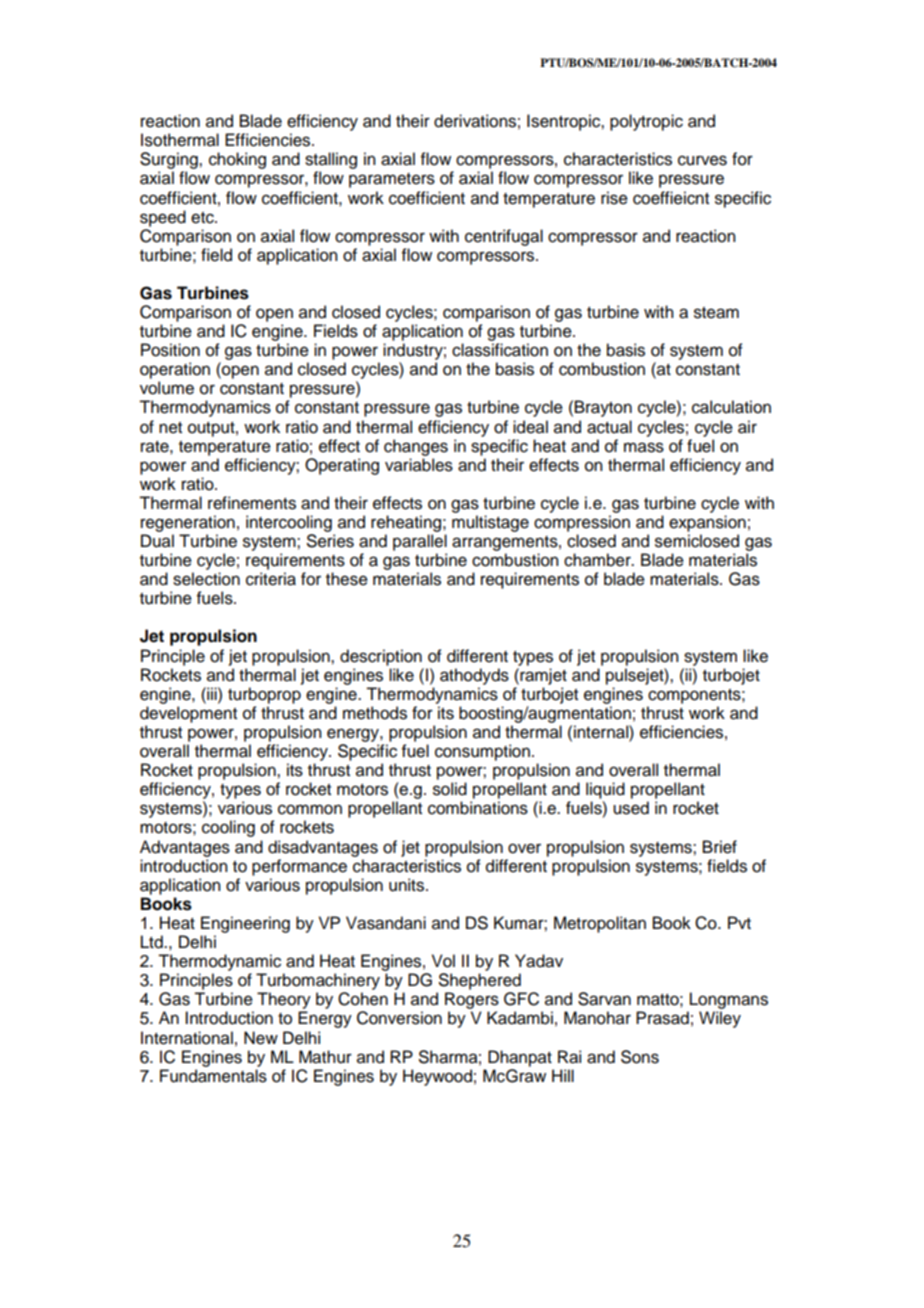 The image size is (924, 1308). What do you see at coordinates (702, 160) in the screenshot?
I see `curves` at bounding box center [702, 160].
